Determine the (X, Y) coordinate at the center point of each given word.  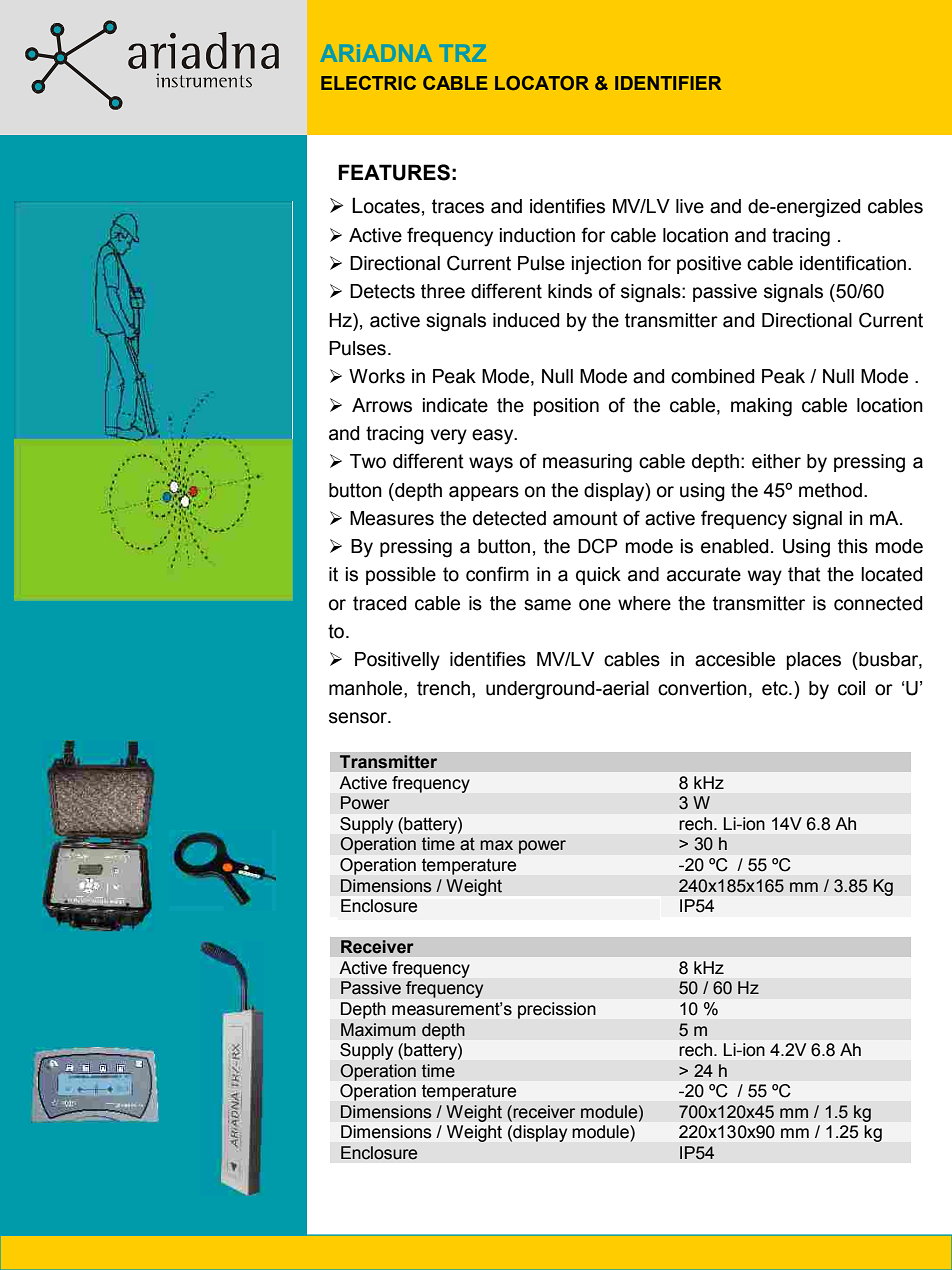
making (761, 407)
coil (851, 688)
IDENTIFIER (668, 83)
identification (853, 263)
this (853, 546)
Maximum (378, 1030)
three (443, 291)
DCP (597, 546)
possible (401, 576)
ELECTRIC (368, 83)
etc (776, 688)
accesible (735, 659)
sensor (359, 718)
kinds (570, 291)
